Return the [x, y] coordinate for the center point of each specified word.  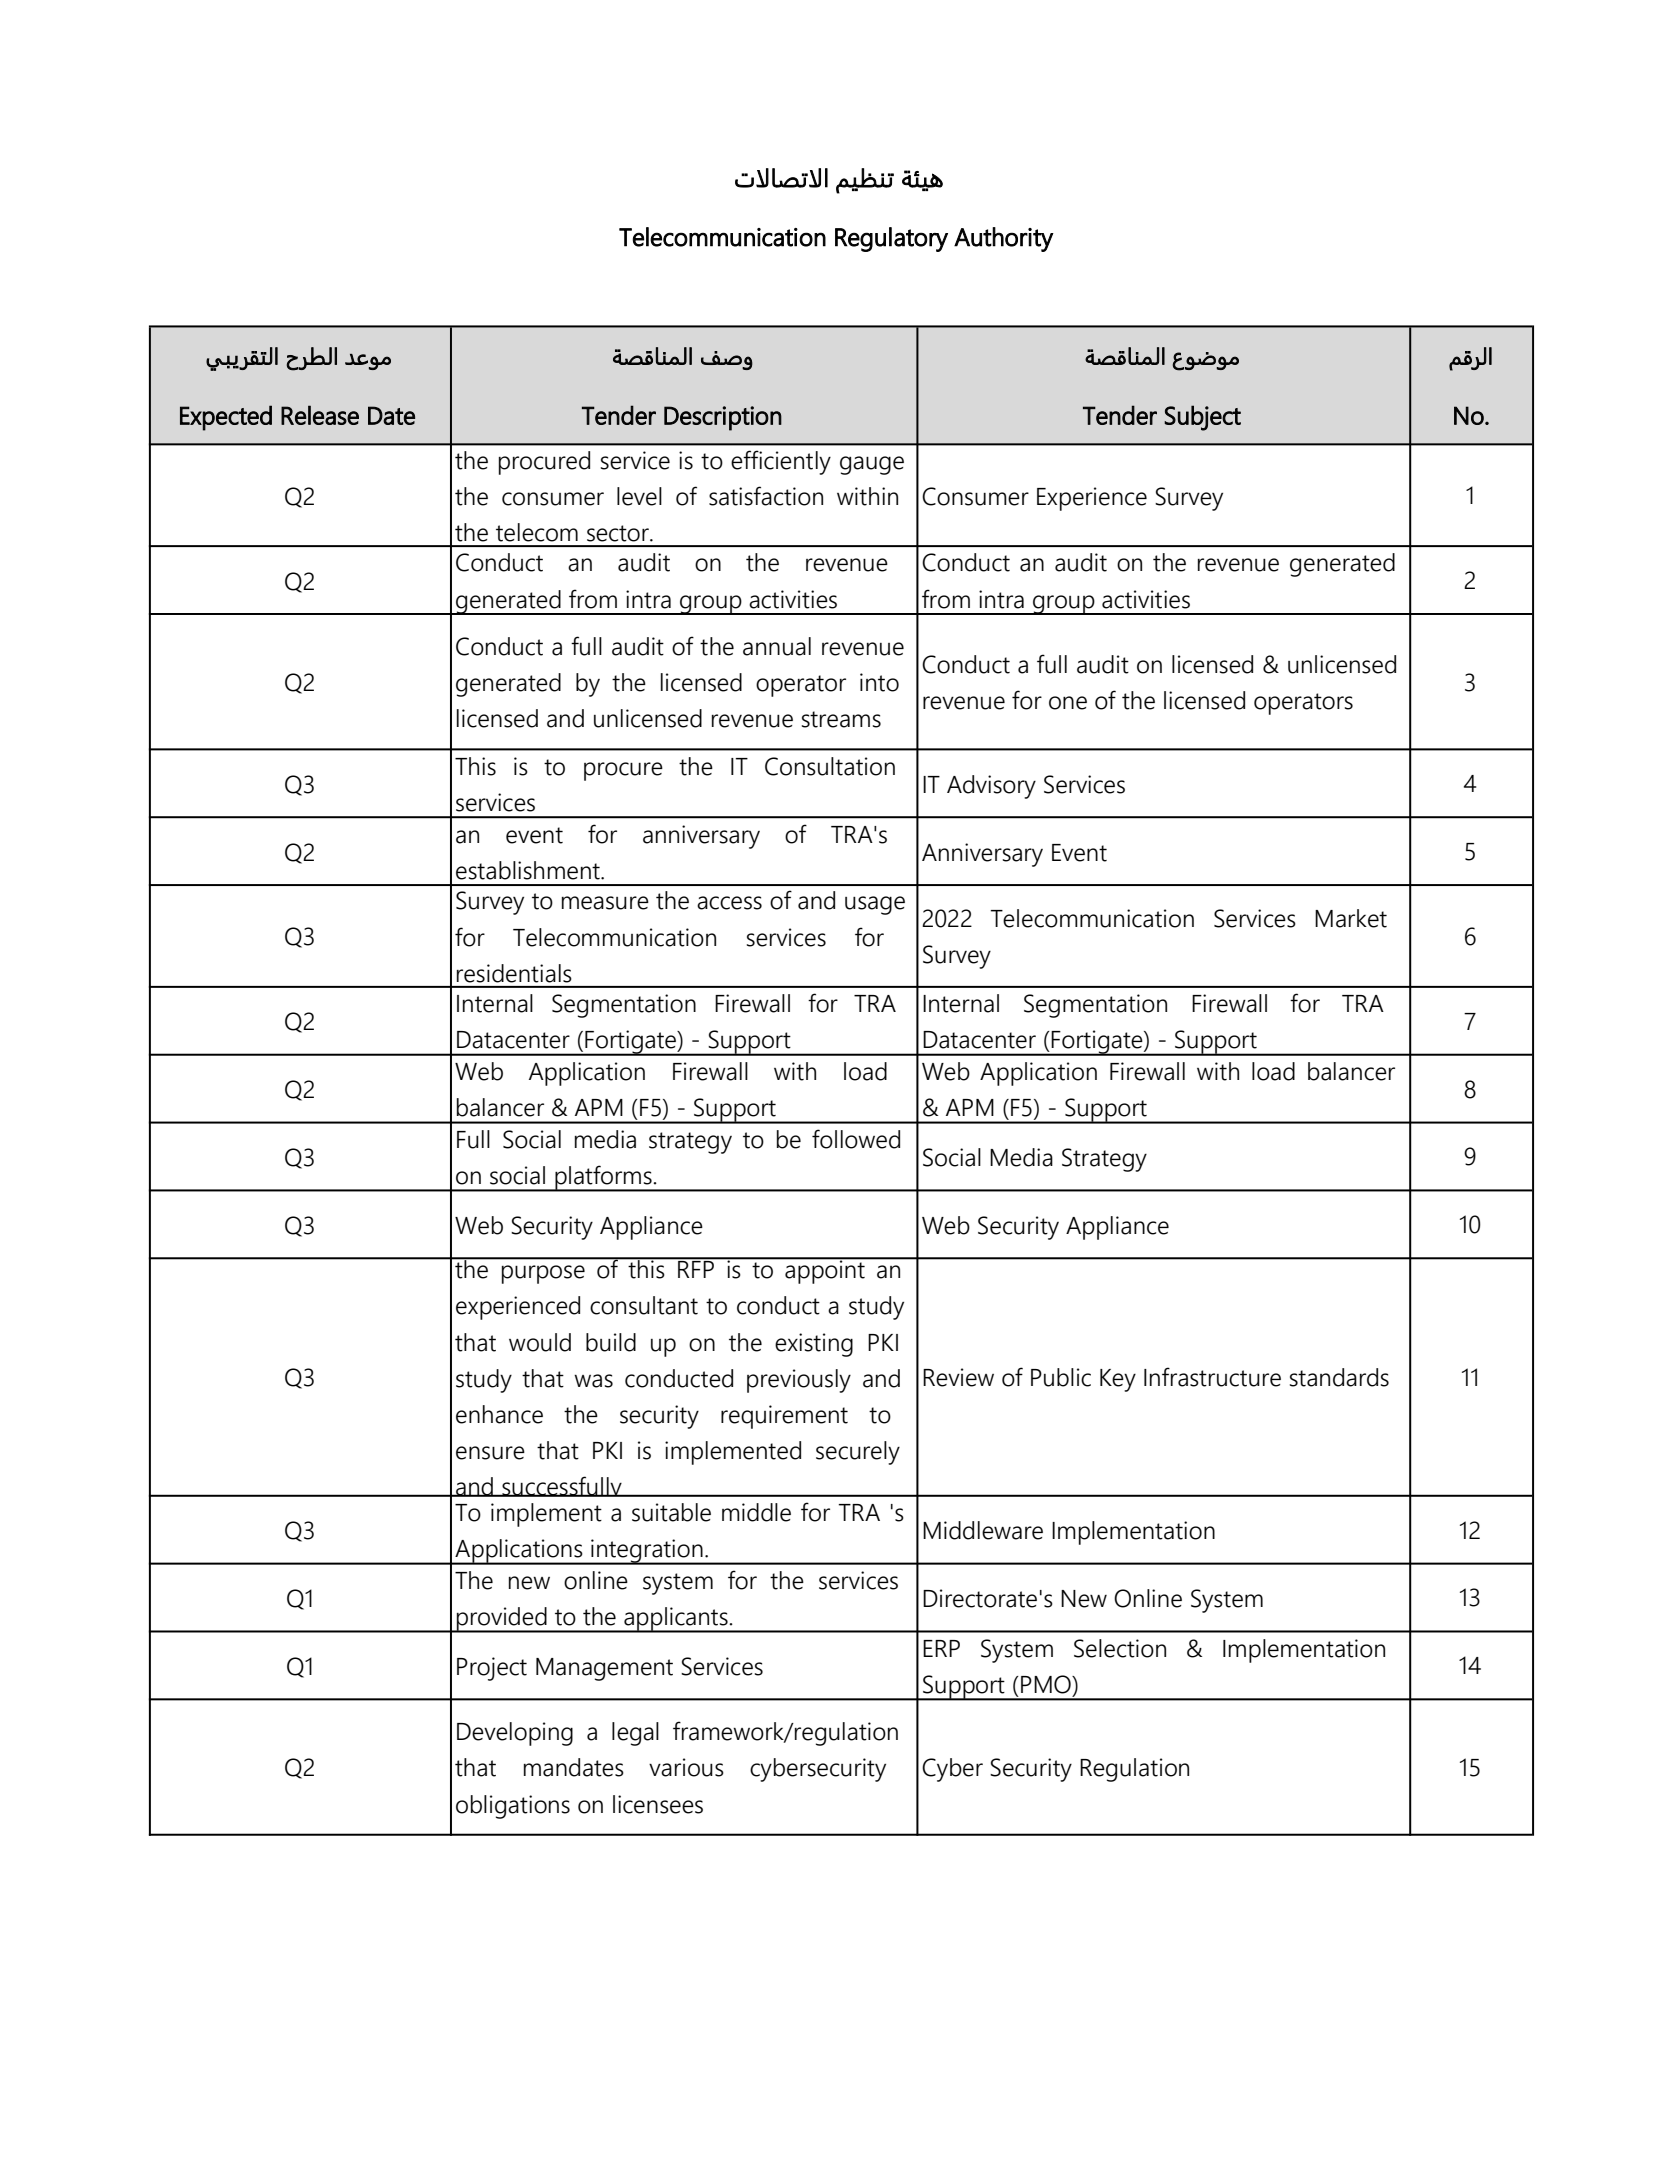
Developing [515, 1734]
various [686, 1767]
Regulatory [891, 239]
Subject [1202, 418]
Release [320, 415]
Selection [1120, 1648]
